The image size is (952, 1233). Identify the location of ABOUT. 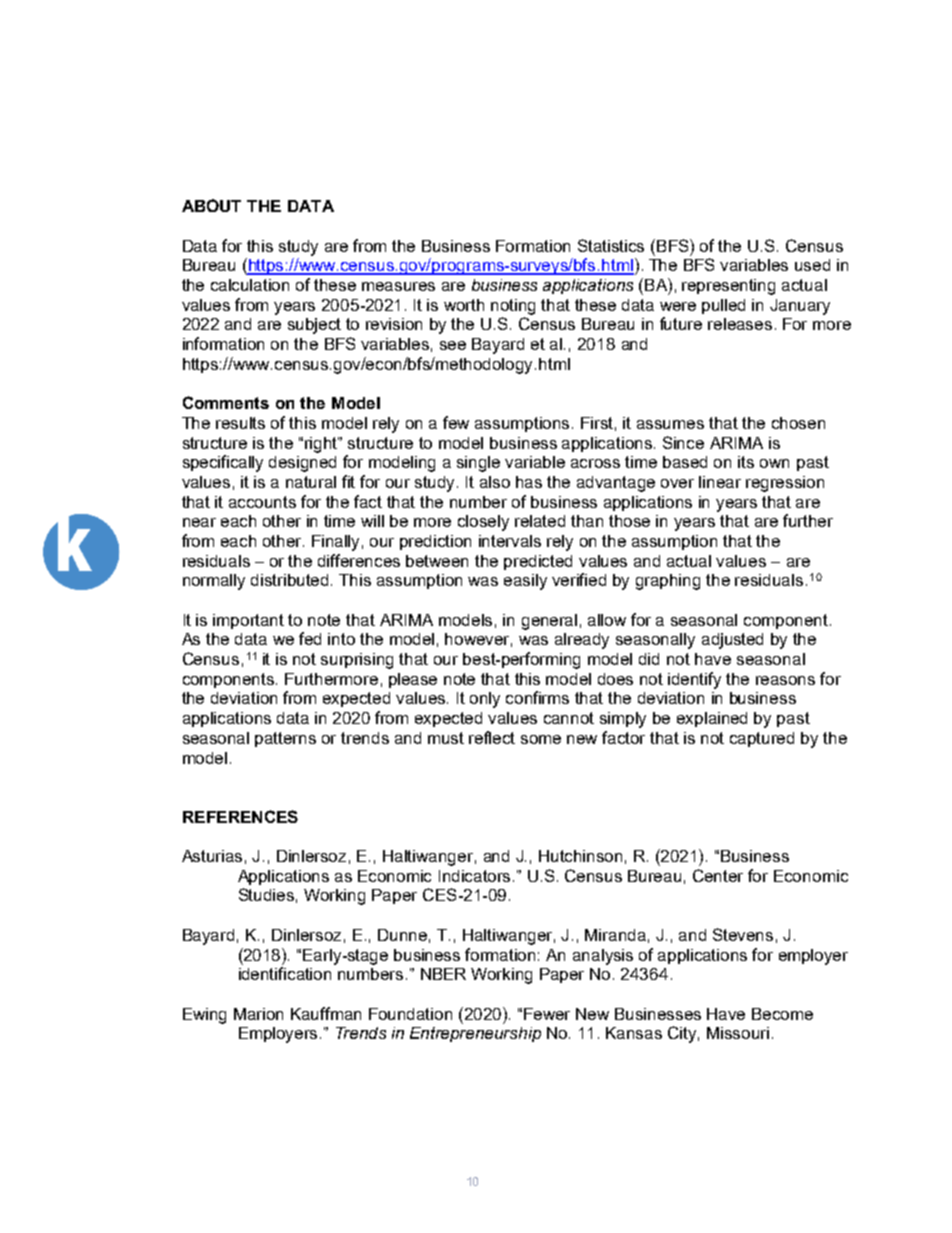
(211, 205).
